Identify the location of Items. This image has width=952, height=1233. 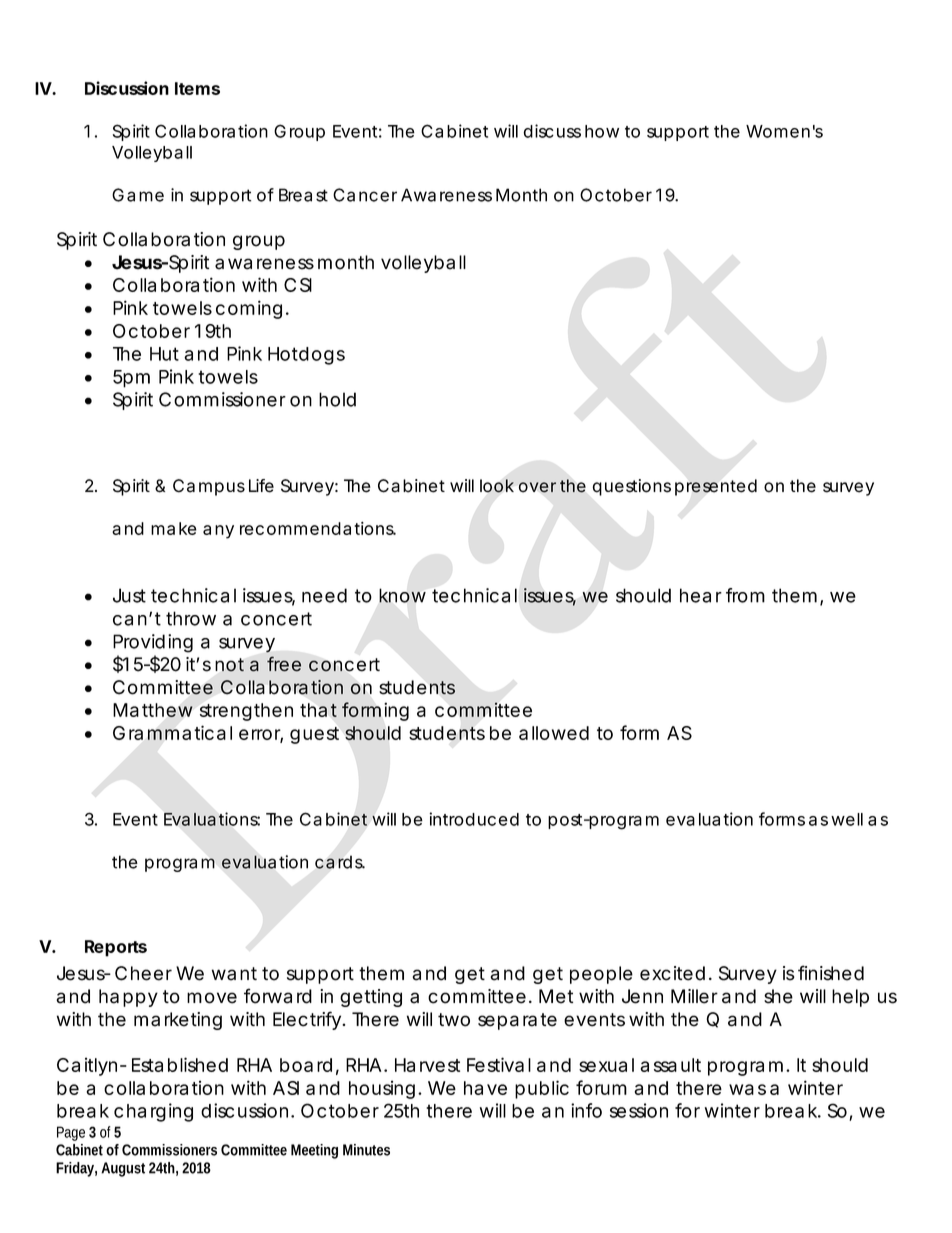
(197, 88).
